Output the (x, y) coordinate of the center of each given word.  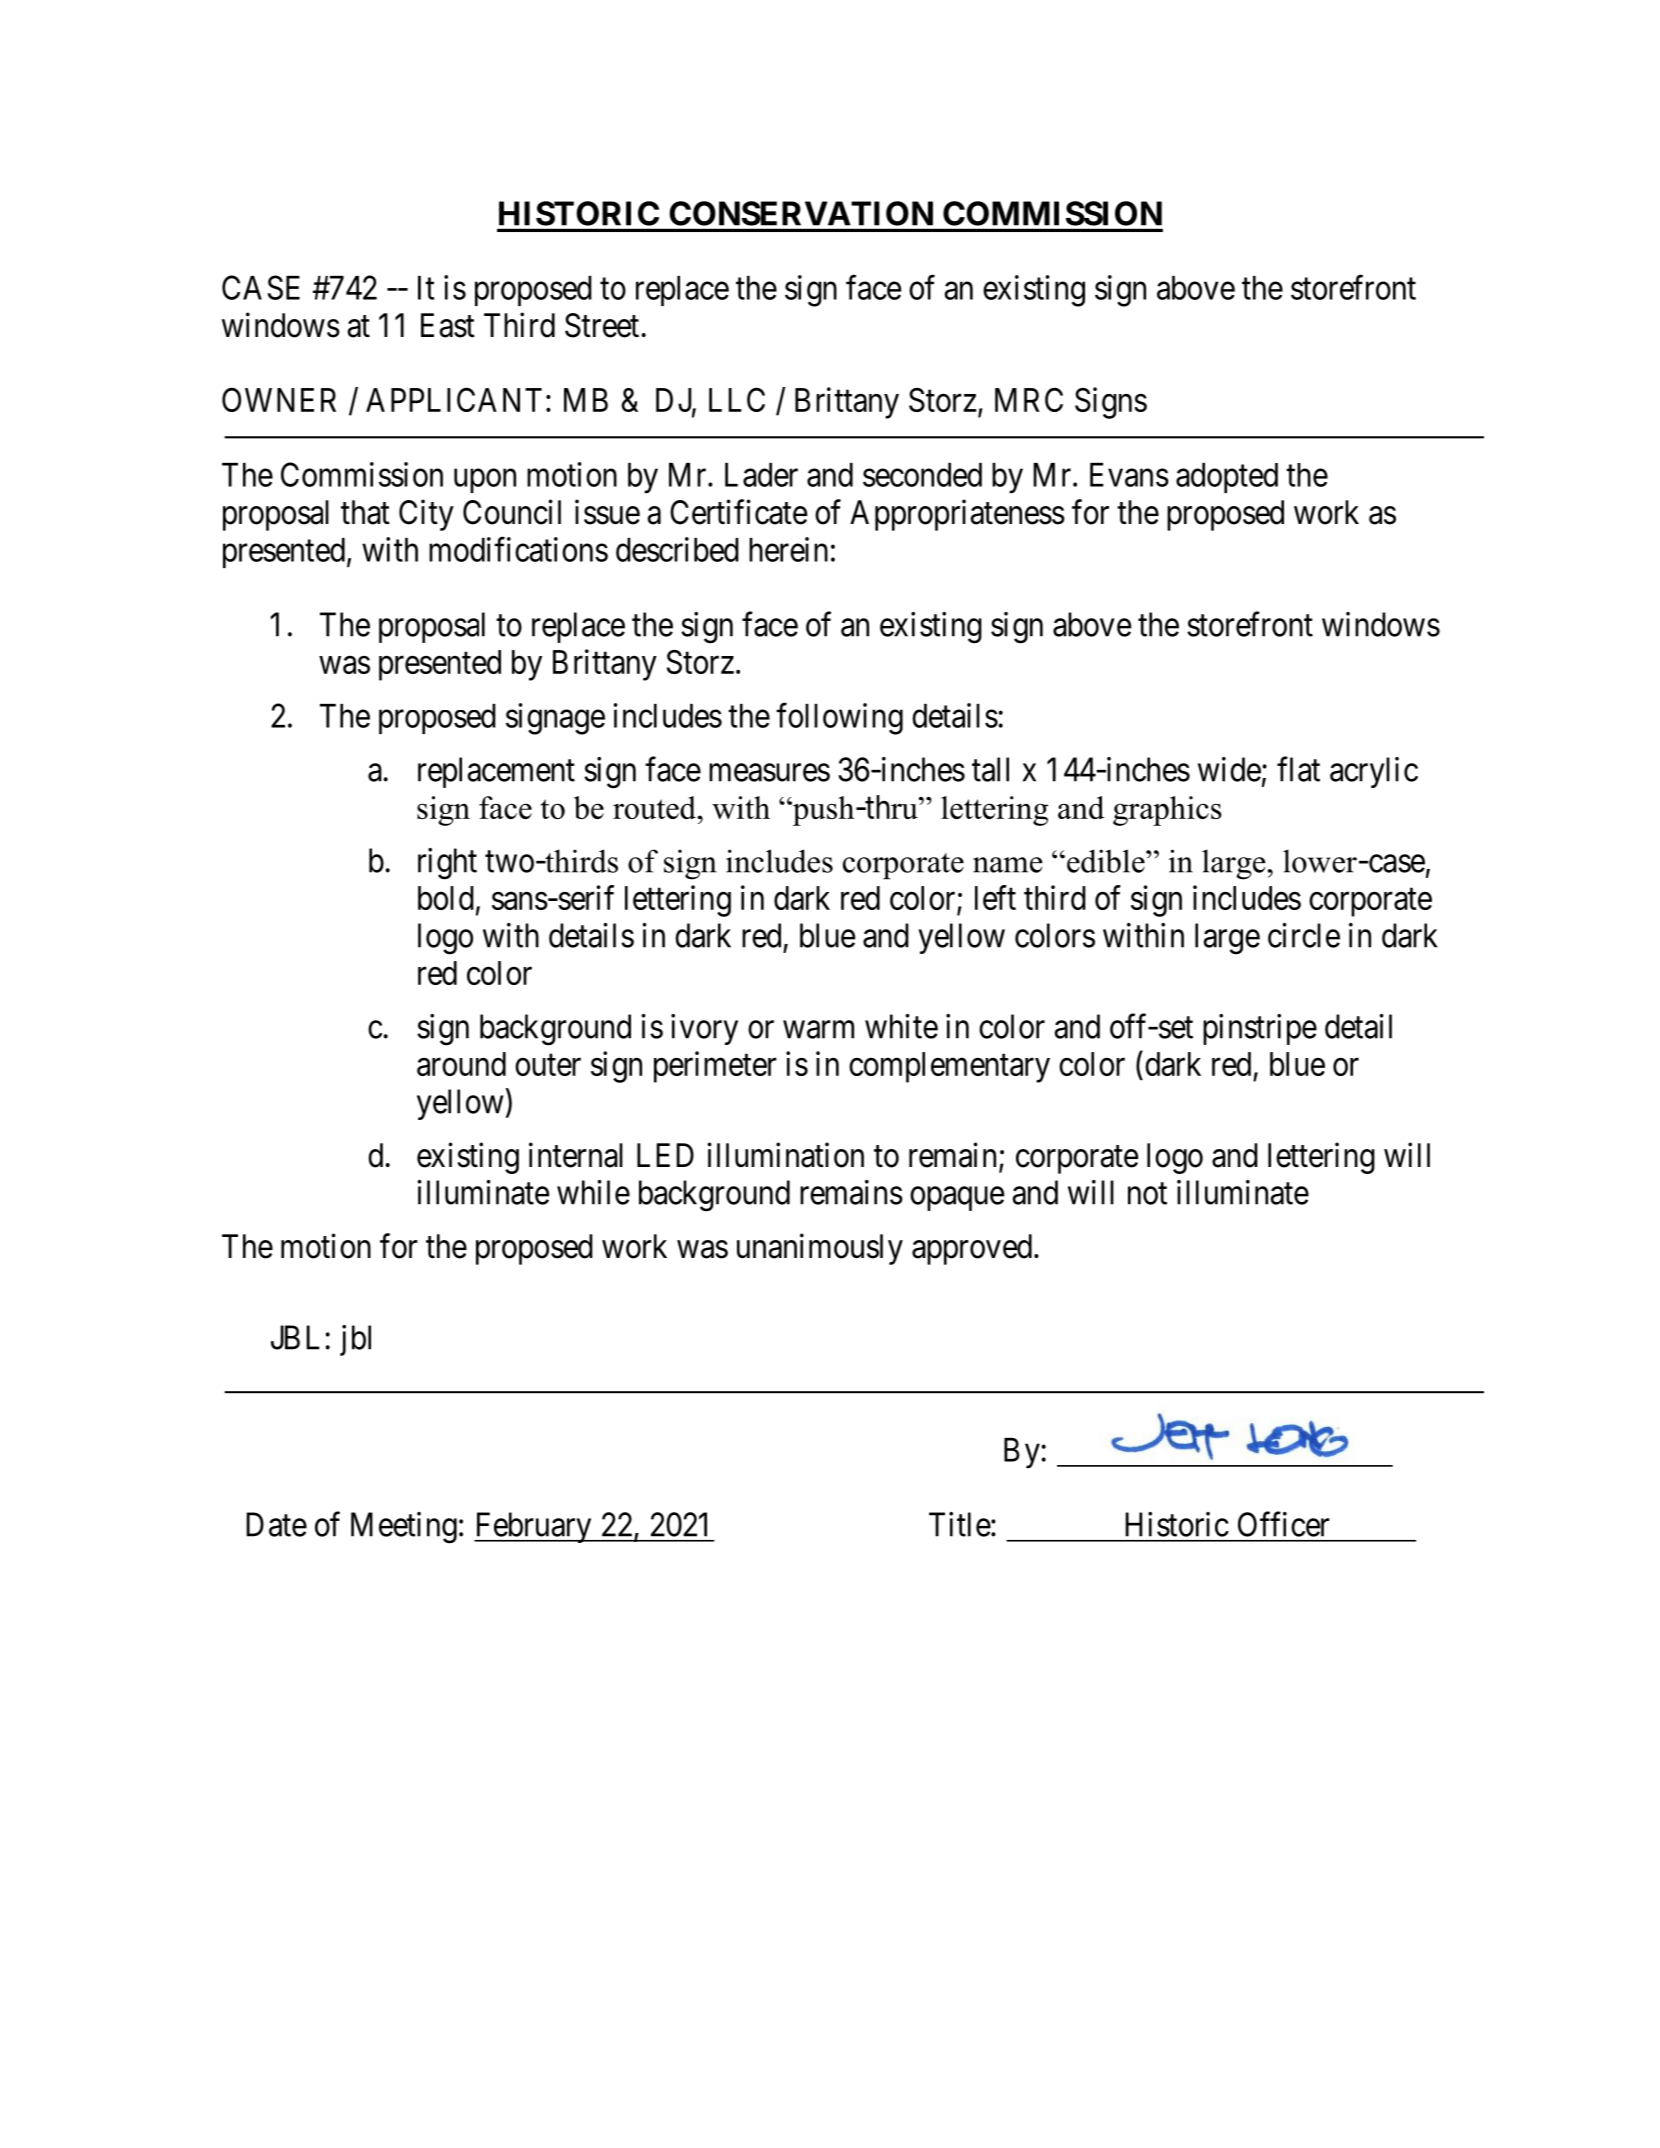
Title (960, 1524)
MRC (1029, 399)
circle (1304, 935)
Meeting (404, 1528)
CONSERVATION (801, 213)
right (447, 864)
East (448, 325)
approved (972, 1249)
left (995, 897)
